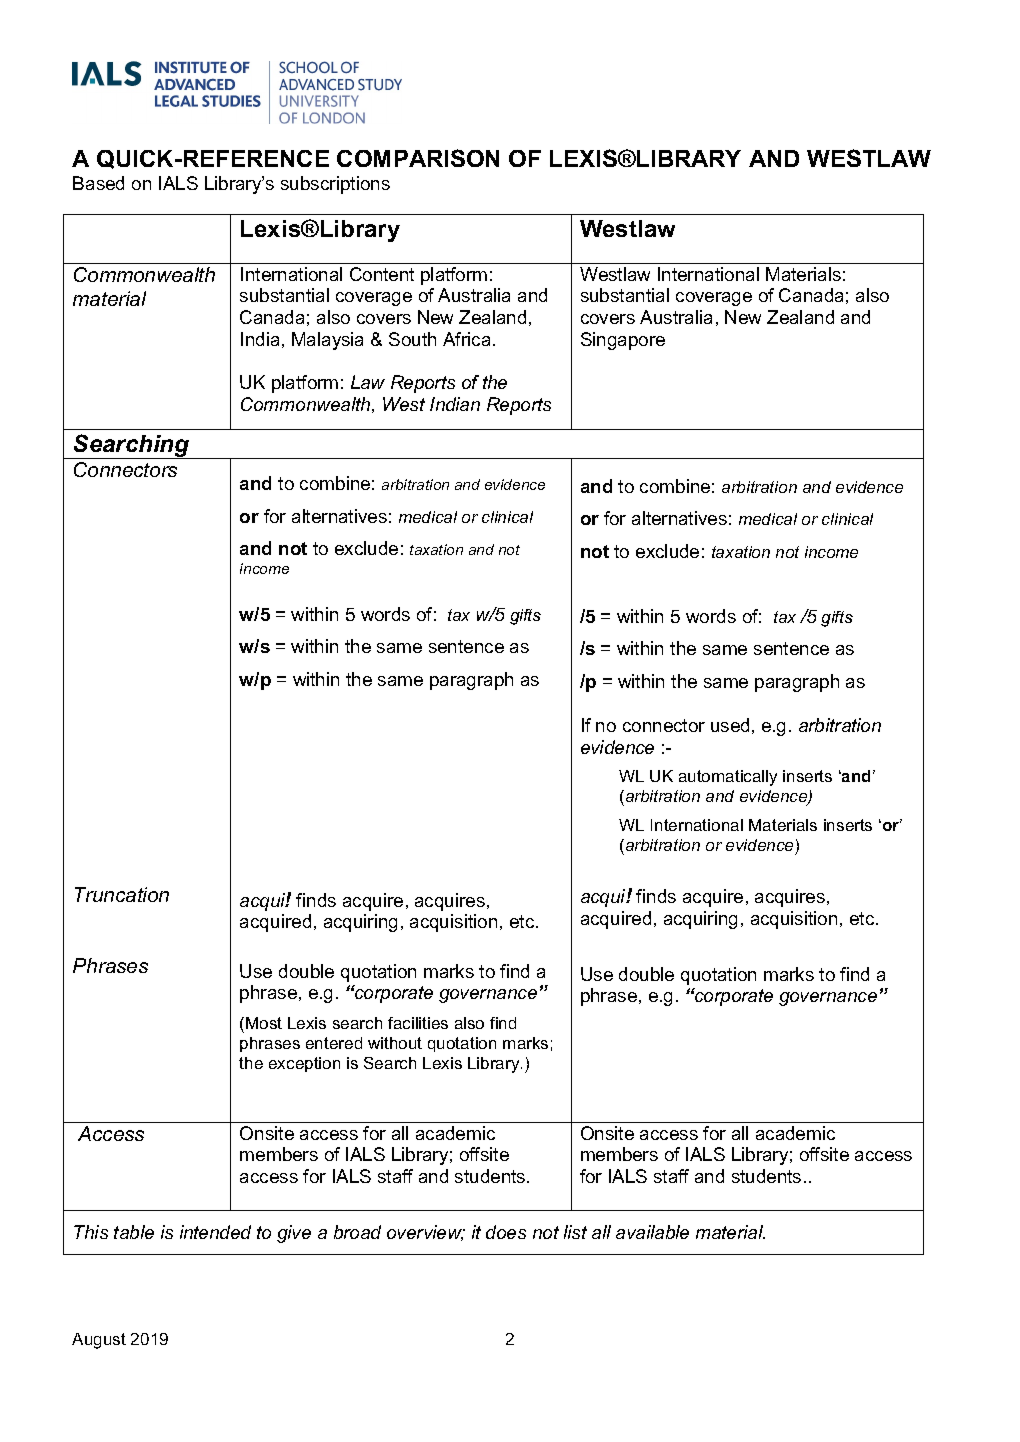 Image resolution: width=1020 pixels, height=1442 pixels. I want to click on facilities, so click(418, 1023).
